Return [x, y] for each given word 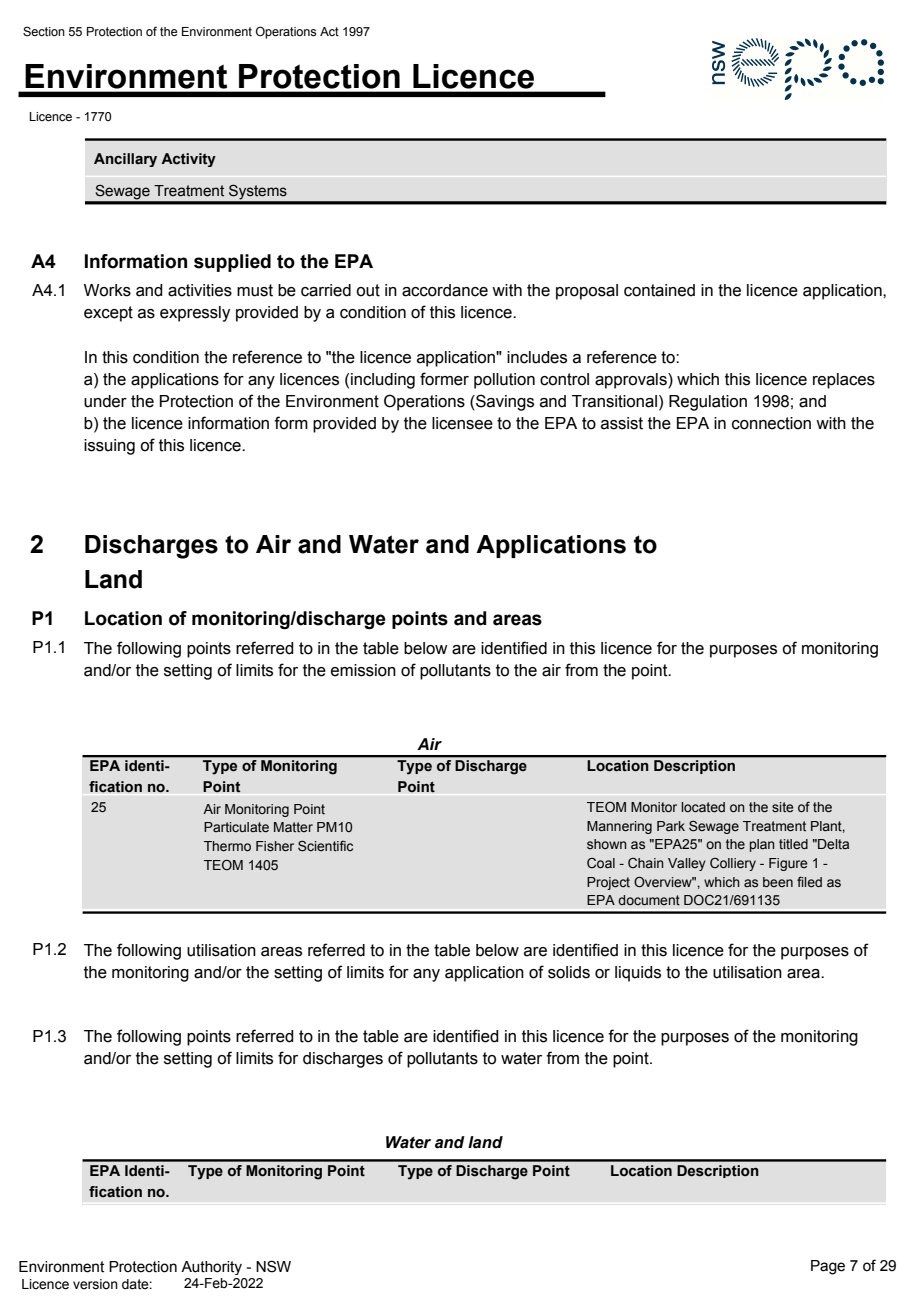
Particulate [236, 827]
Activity [188, 160]
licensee [462, 423]
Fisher [275, 846]
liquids [638, 974]
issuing [109, 447]
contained [659, 290]
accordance [445, 290]
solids [569, 972]
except [108, 314]
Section [44, 31]
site [783, 807]
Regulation [708, 403]
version [95, 1284]
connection [771, 423]
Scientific [325, 846]
